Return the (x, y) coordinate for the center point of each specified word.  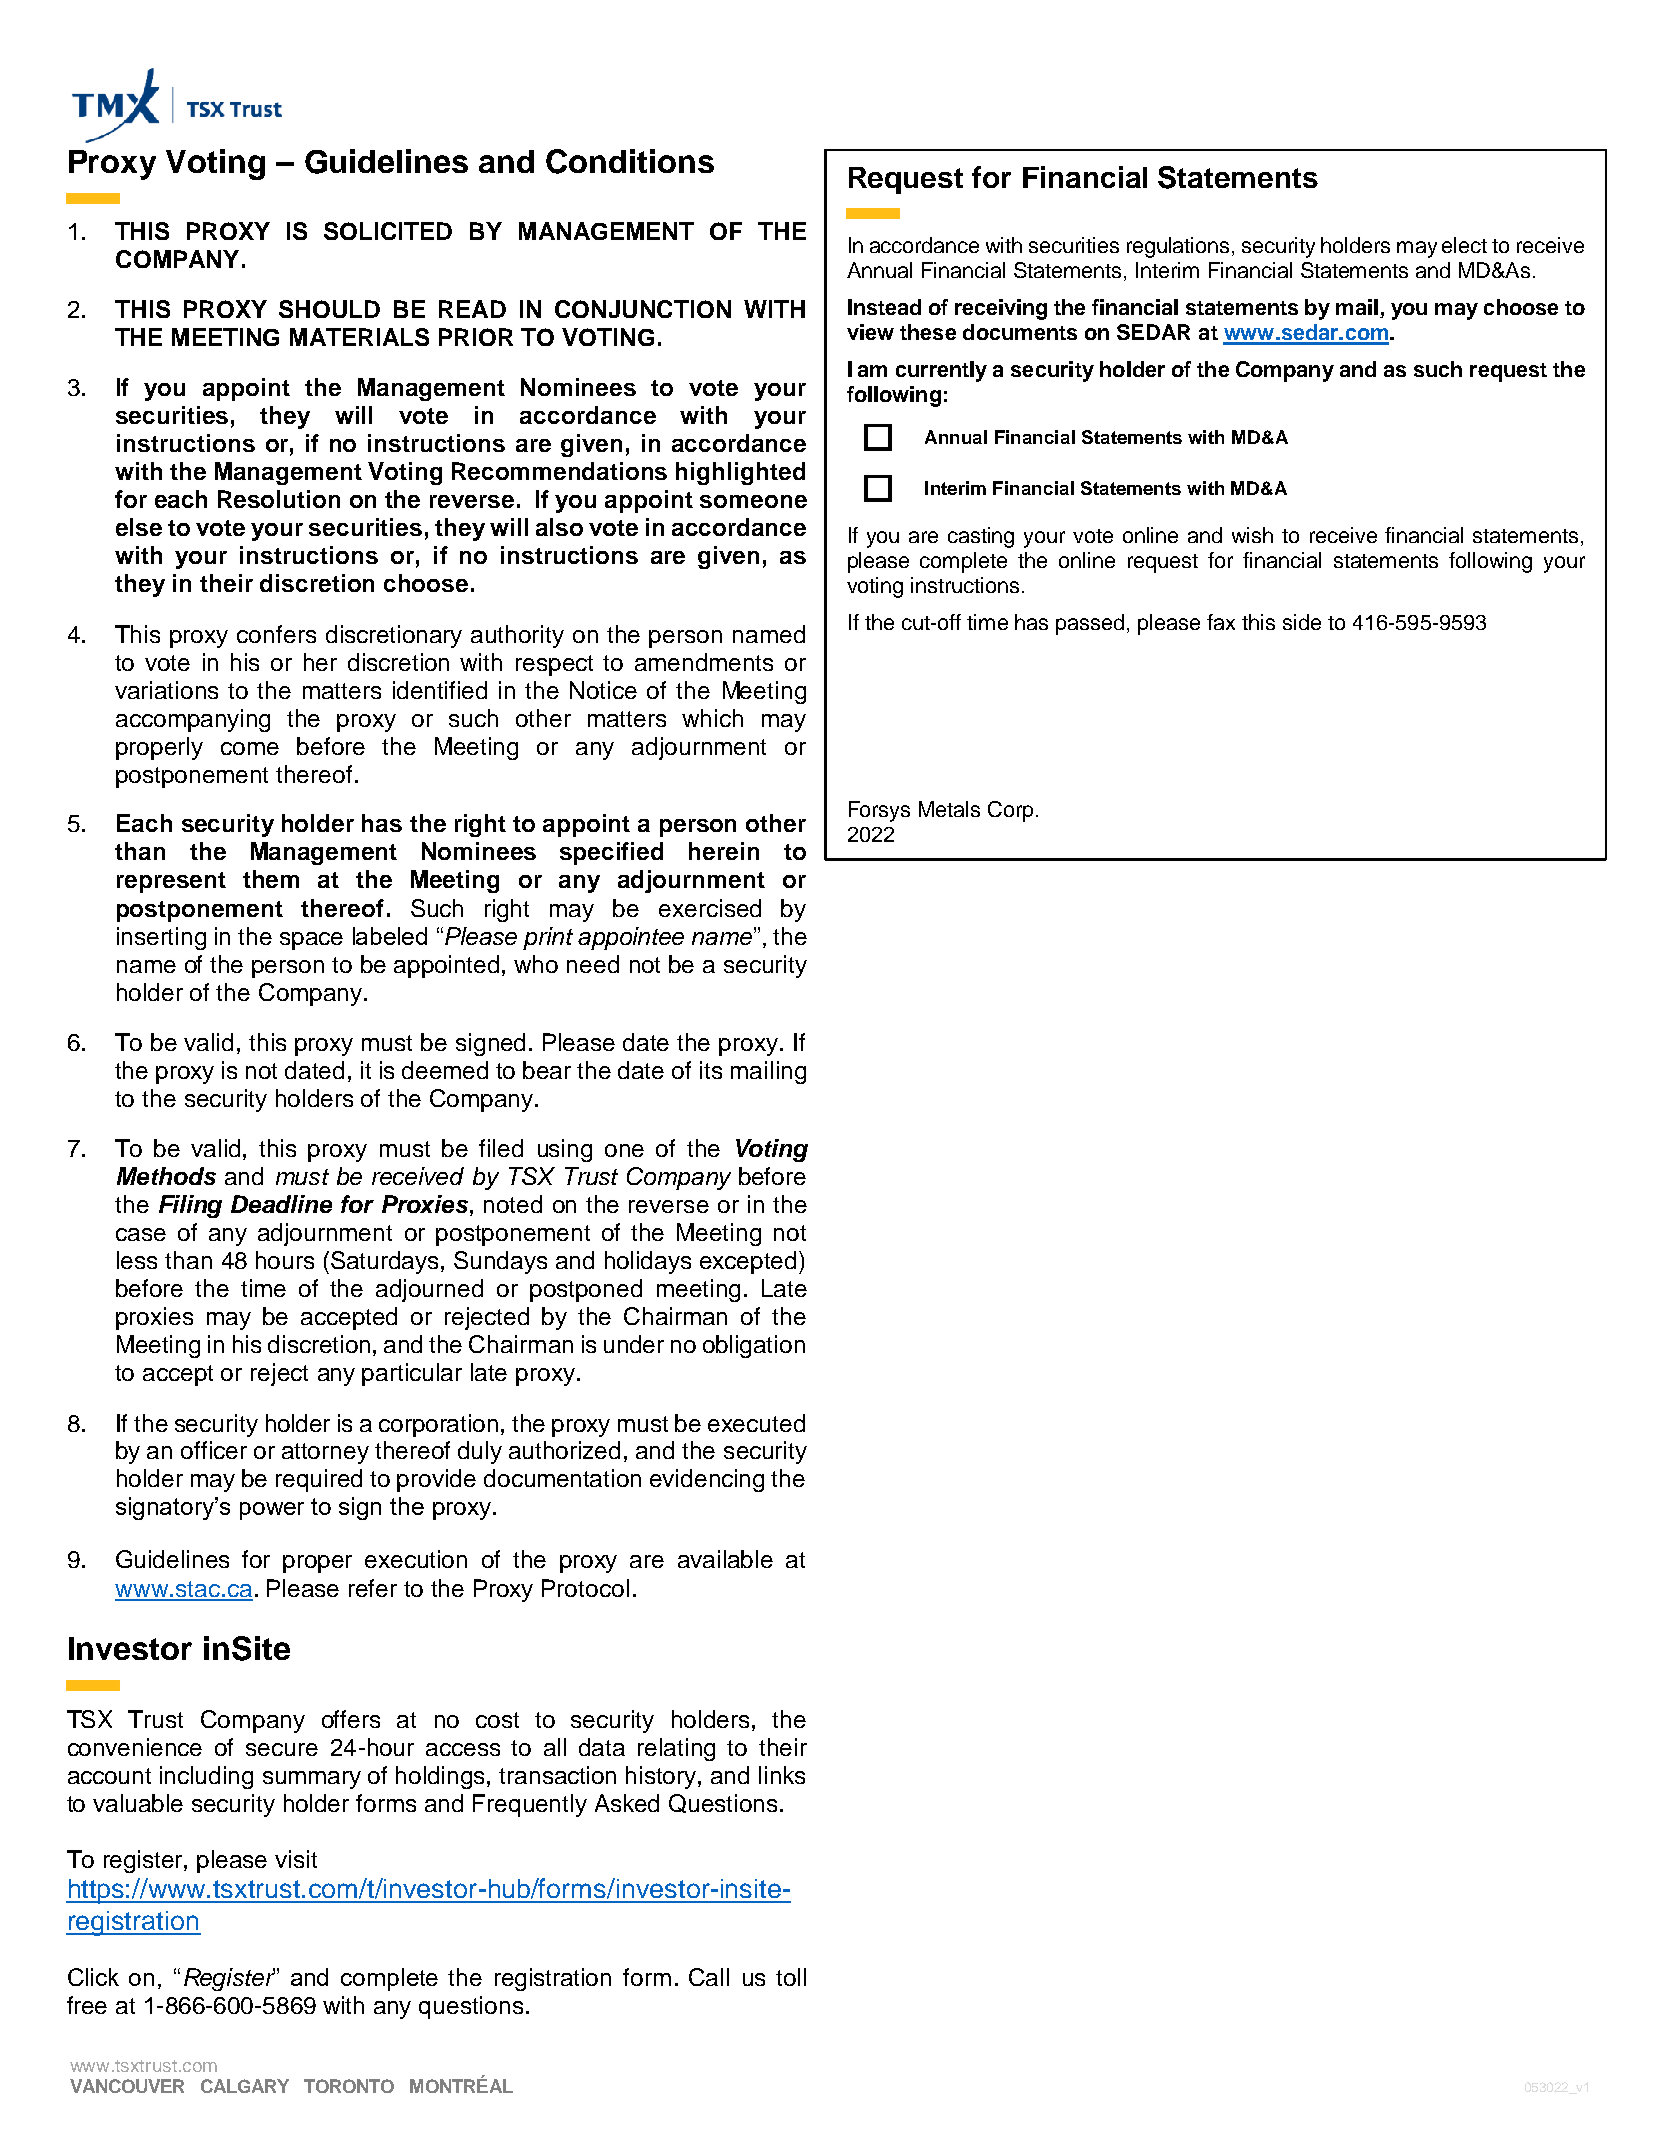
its (711, 1070)
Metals (949, 809)
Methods (166, 1176)
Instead (884, 307)
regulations (1180, 247)
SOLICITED (388, 231)
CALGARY (245, 2086)
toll (791, 1977)
